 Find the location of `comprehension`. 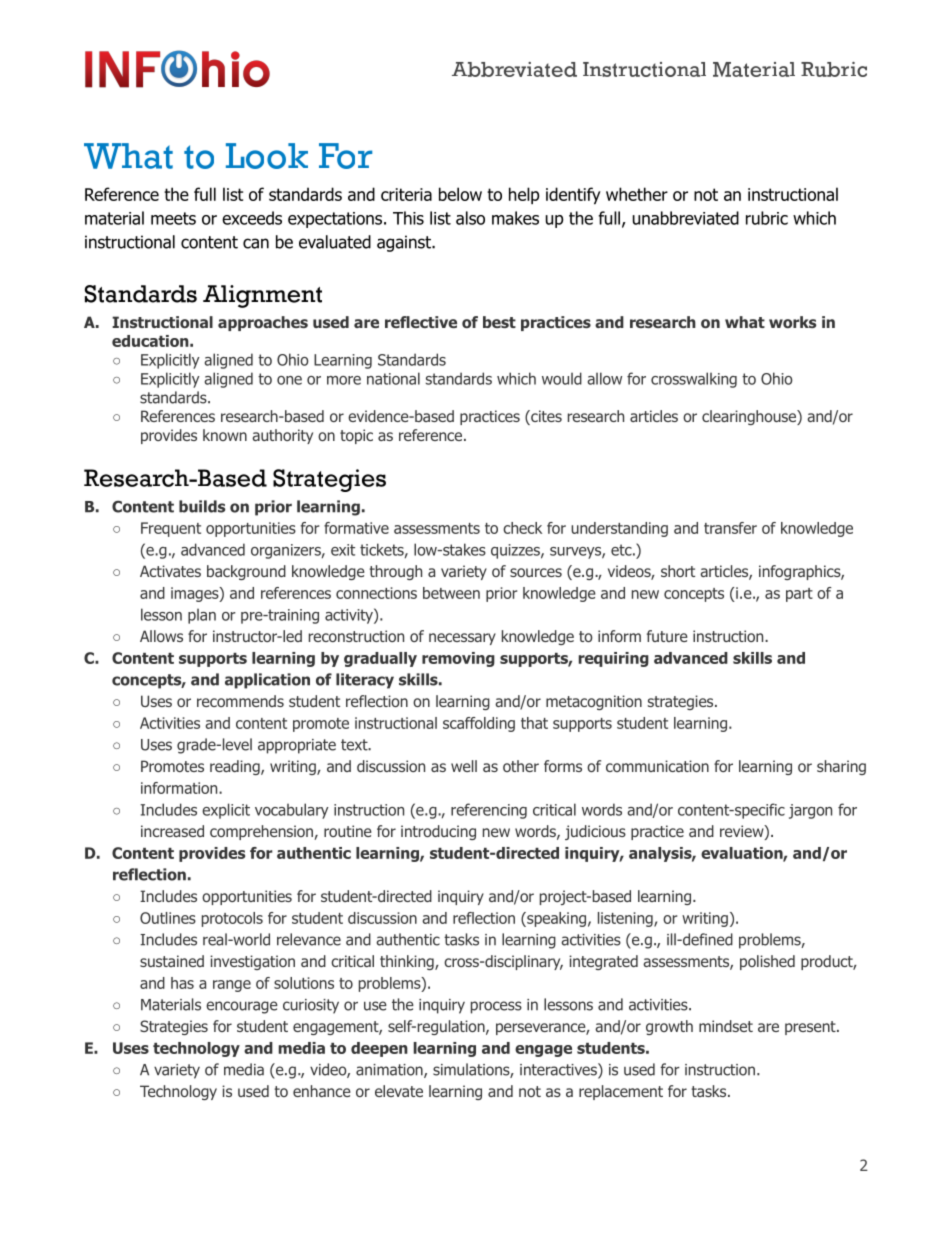

comprehension is located at coordinates (262, 832).
